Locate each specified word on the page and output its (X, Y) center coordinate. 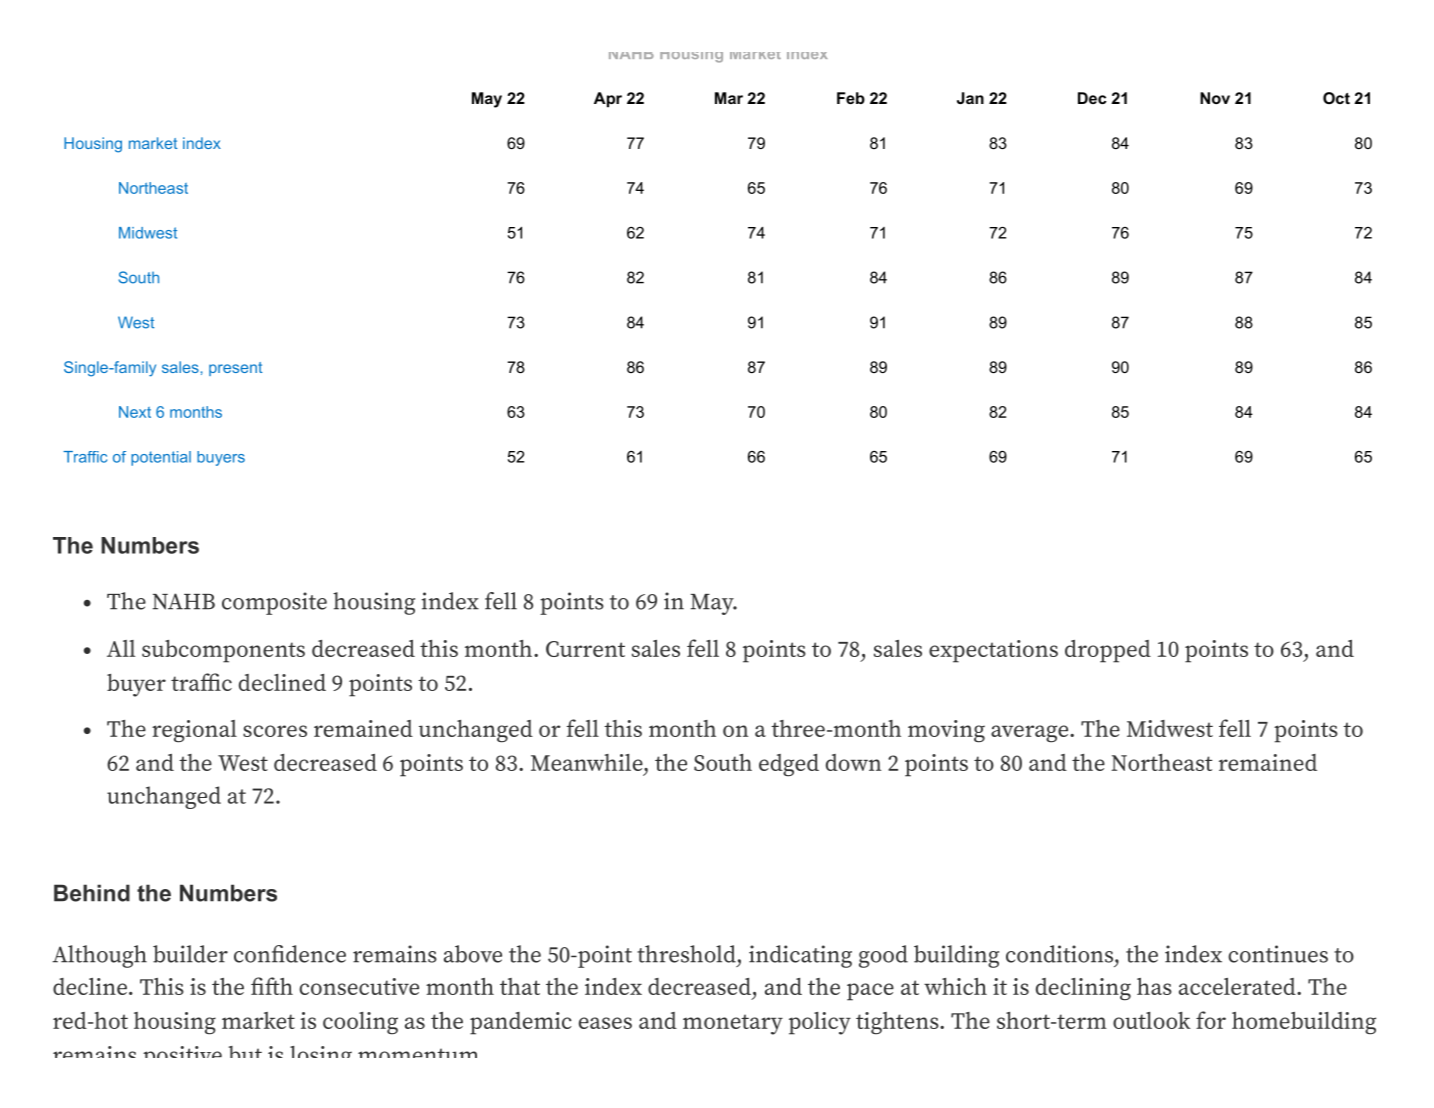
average (1031, 734)
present (236, 369)
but (245, 1052)
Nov (1215, 98)
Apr (608, 100)
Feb (851, 98)
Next (135, 412)
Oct (1336, 98)
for (1211, 1020)
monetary (733, 1024)
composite (274, 603)
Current (585, 649)
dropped (1108, 651)
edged (789, 765)
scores (275, 731)
